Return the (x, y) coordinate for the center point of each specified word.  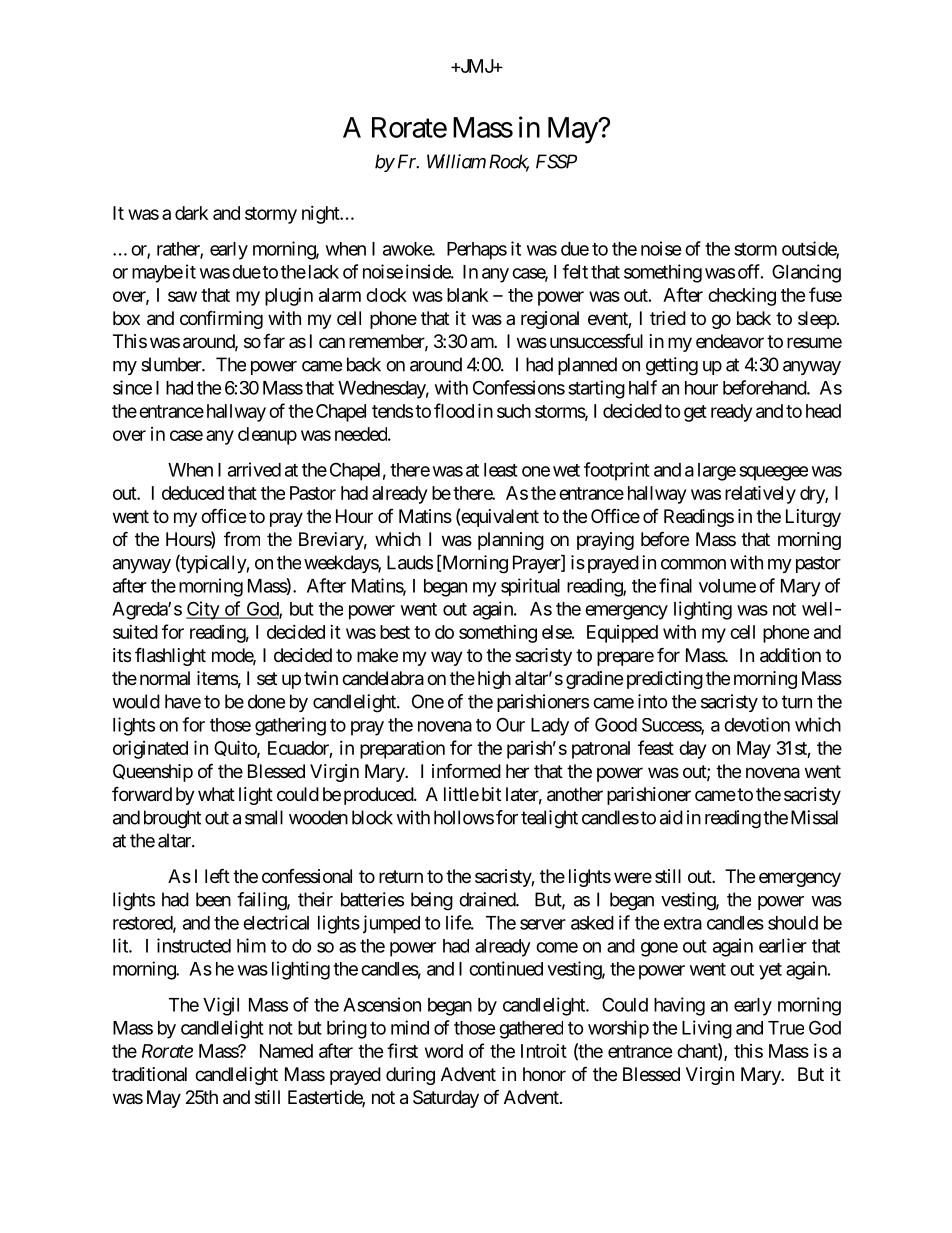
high (494, 680)
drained (488, 899)
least (501, 470)
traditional (149, 1074)
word (444, 1051)
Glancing (806, 273)
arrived (254, 469)
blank (467, 295)
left (217, 875)
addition (790, 655)
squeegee (773, 473)
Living (707, 1029)
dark (191, 213)
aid (671, 817)
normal (165, 678)
